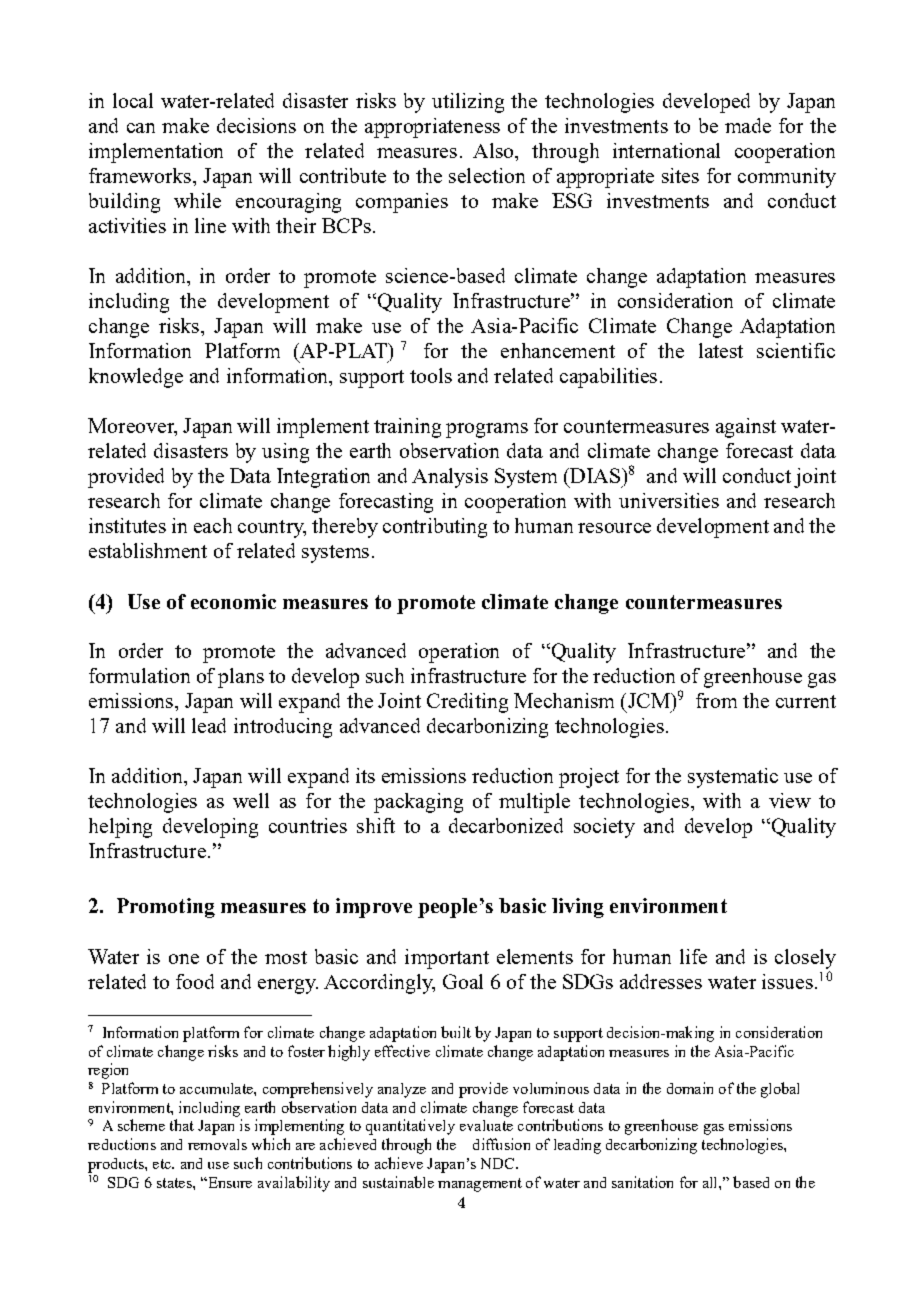 The image size is (924, 1308). I want to click on Crediting, so click(467, 703).
